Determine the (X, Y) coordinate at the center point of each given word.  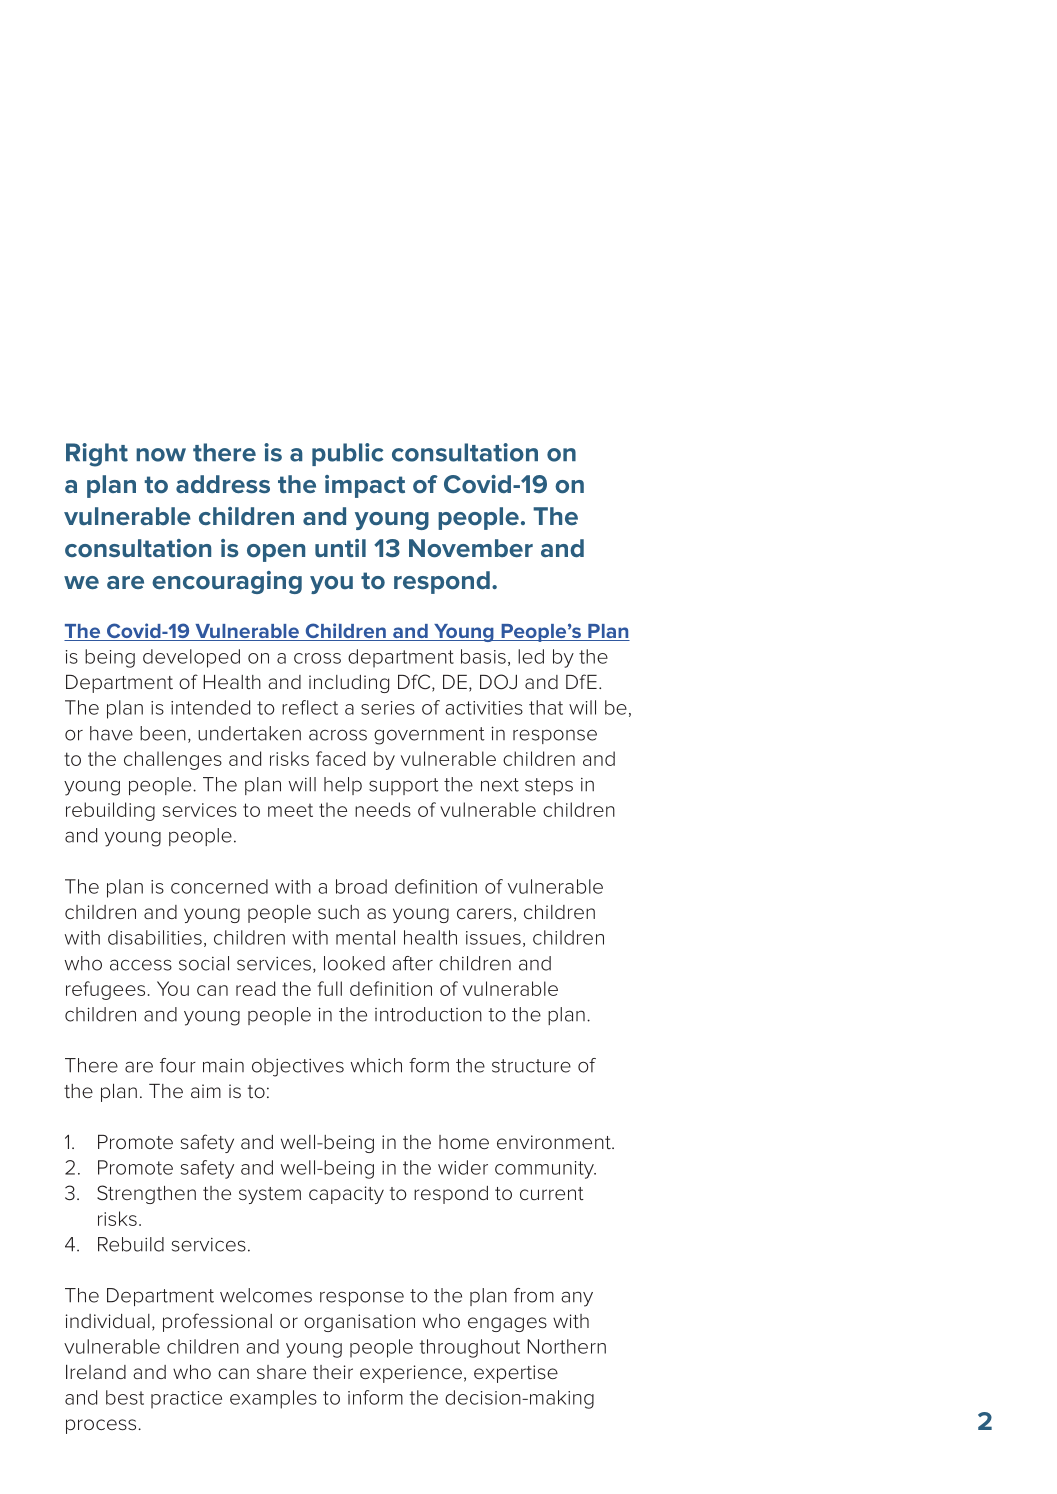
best (125, 1397)
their (333, 1372)
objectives (298, 1067)
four (178, 1065)
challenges (173, 760)
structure (531, 1066)
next (500, 785)
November (471, 548)
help (343, 786)
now (161, 455)
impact (365, 486)
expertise (516, 1374)
